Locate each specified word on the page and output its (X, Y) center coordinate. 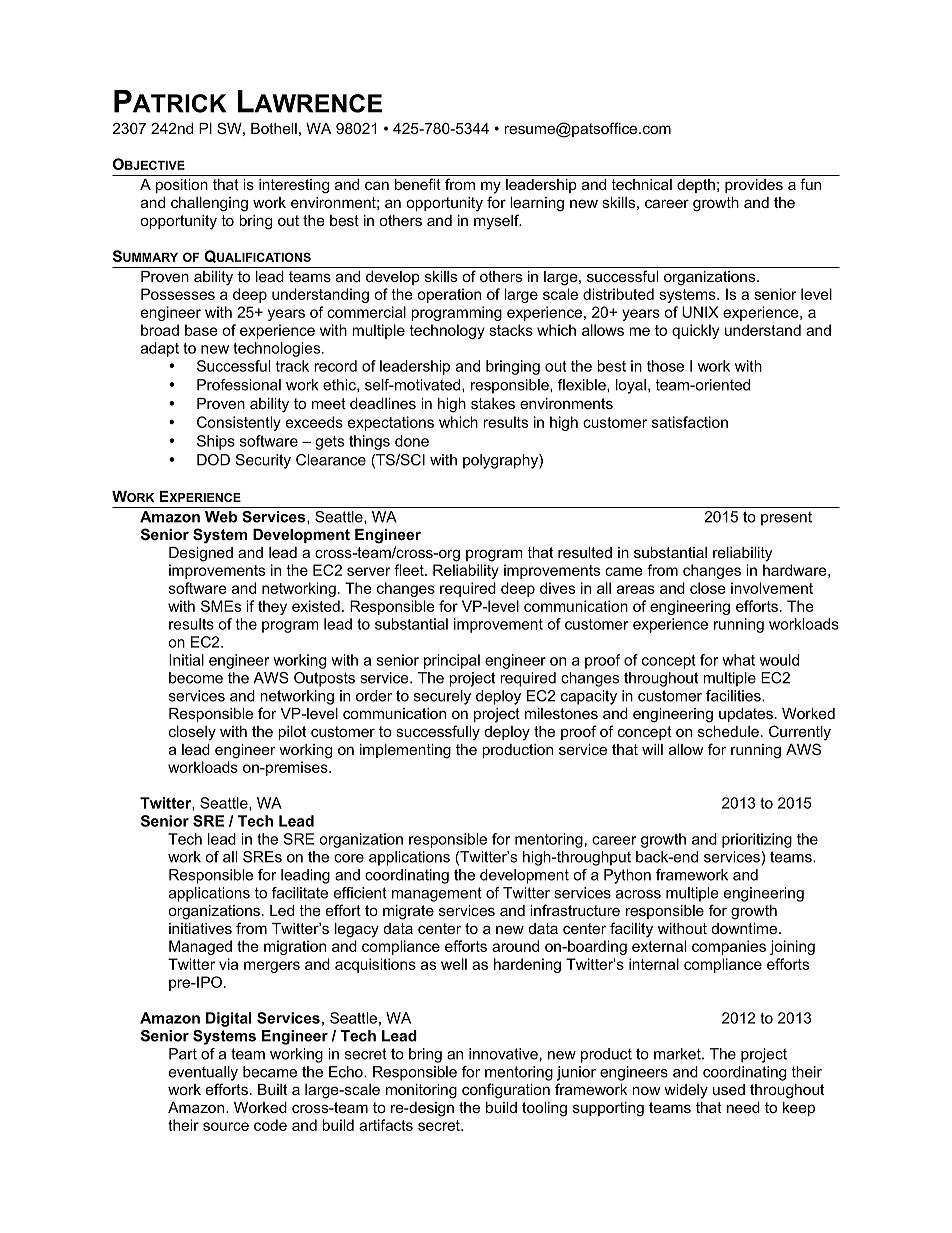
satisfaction (690, 422)
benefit (418, 184)
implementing (405, 751)
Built (272, 1089)
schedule (728, 731)
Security (263, 461)
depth (696, 186)
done (412, 441)
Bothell (274, 128)
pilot (292, 733)
